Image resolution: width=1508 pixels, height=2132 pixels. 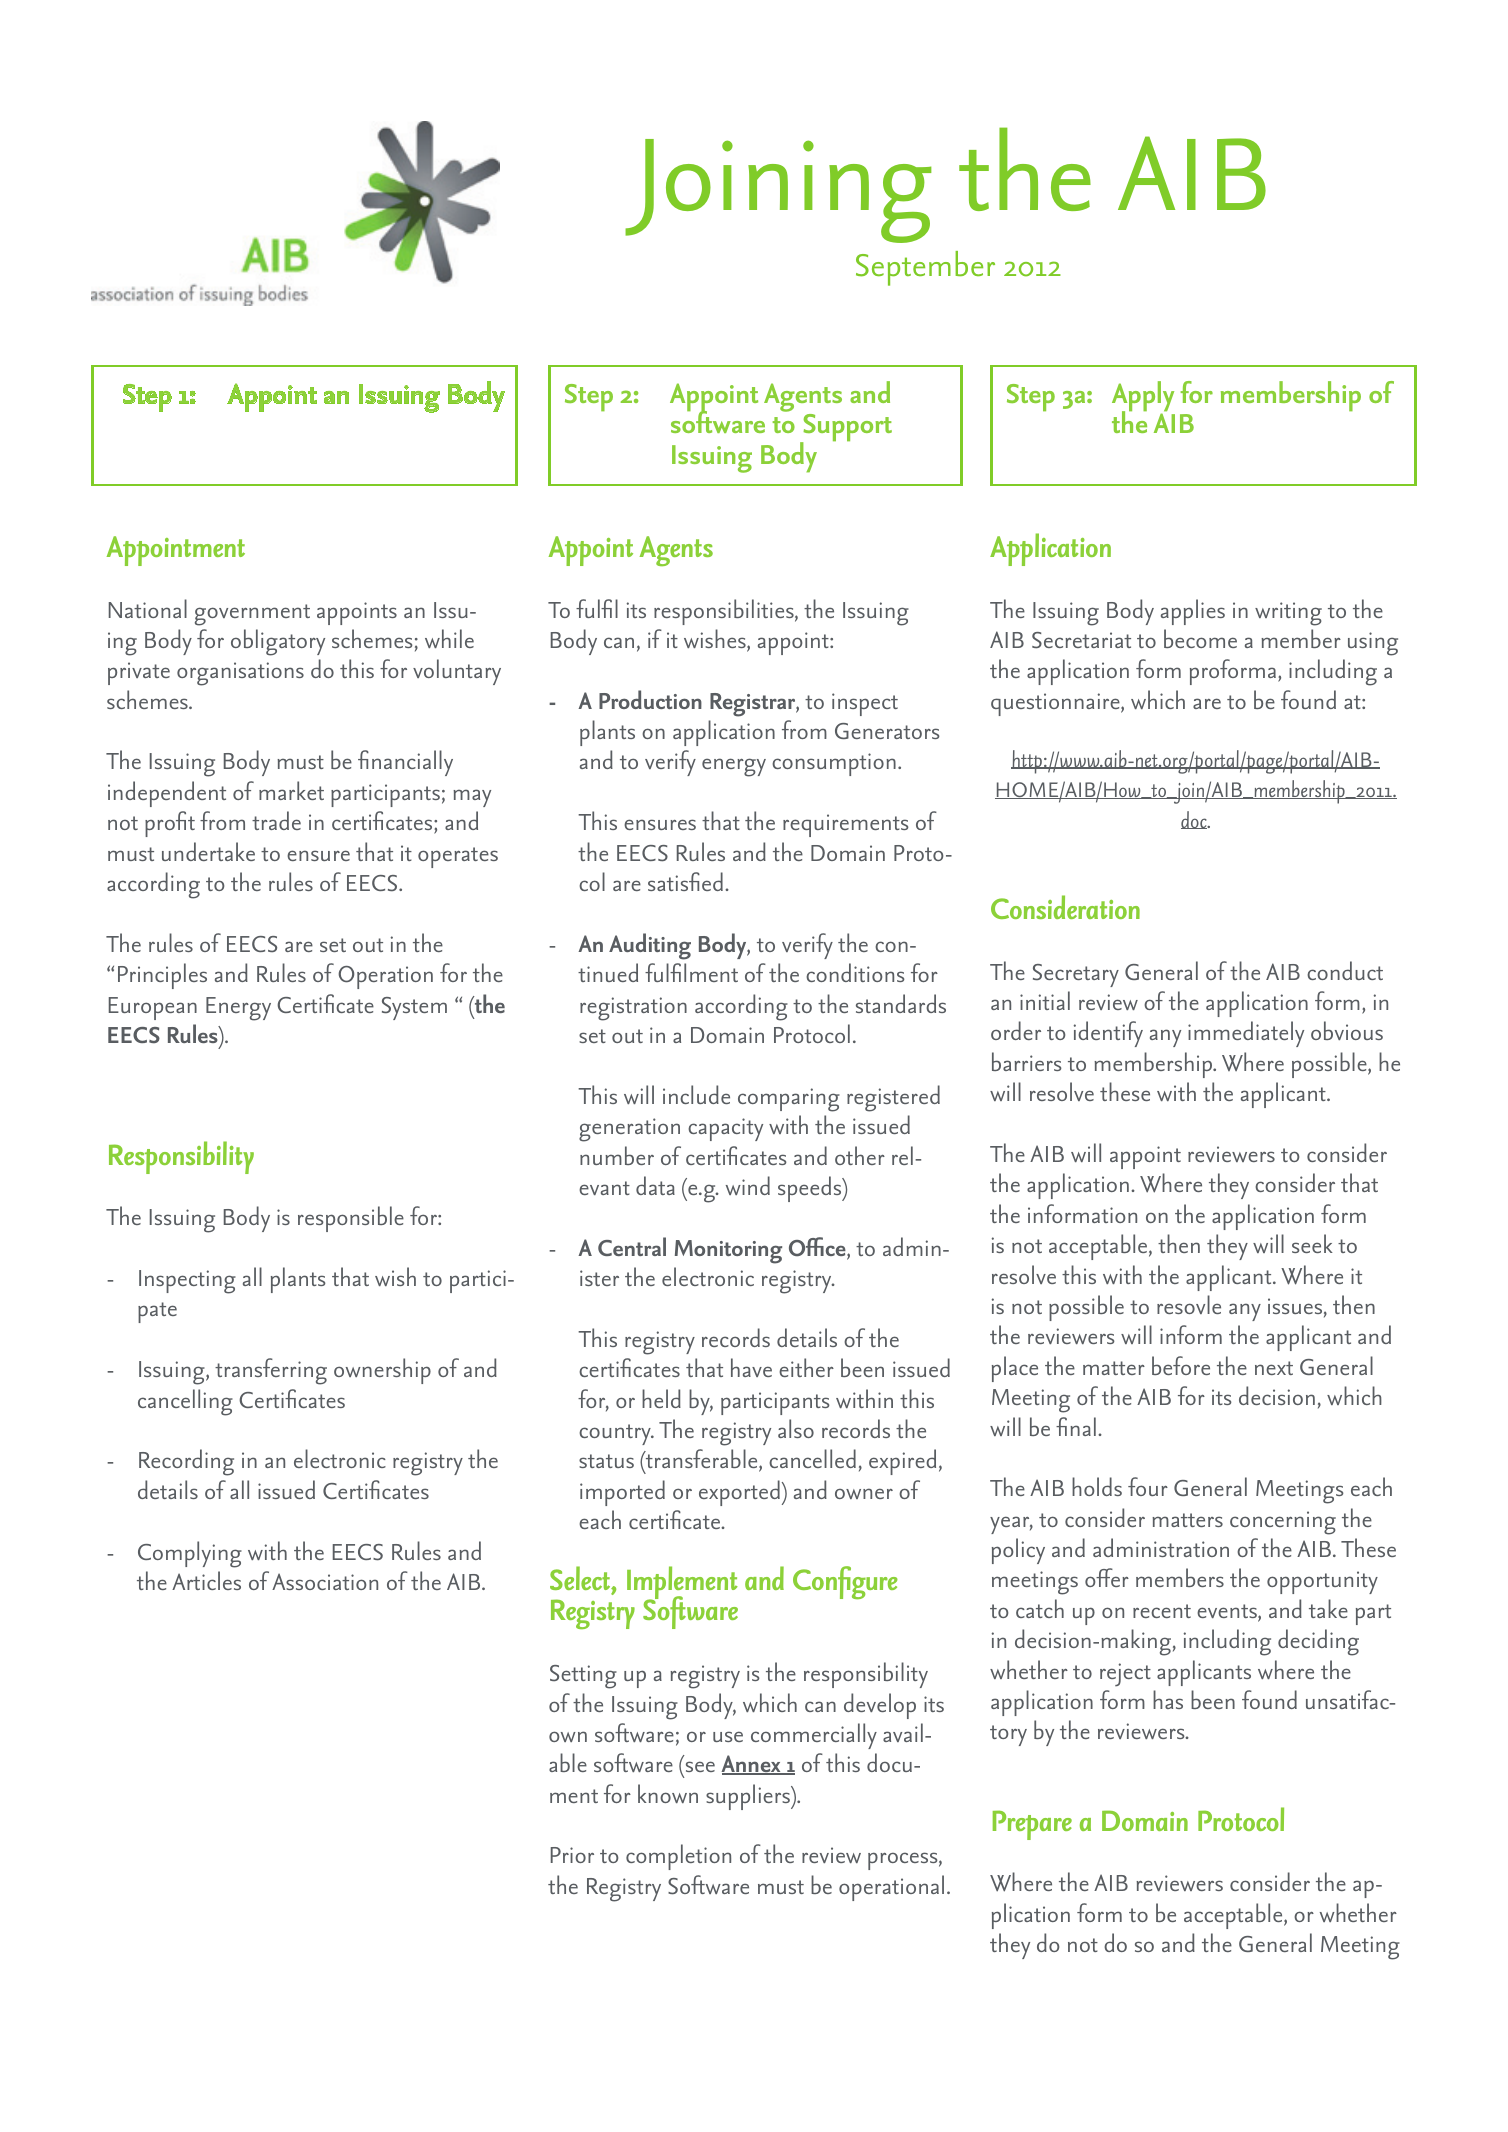 I want to click on suppliers, so click(x=749, y=1797).
